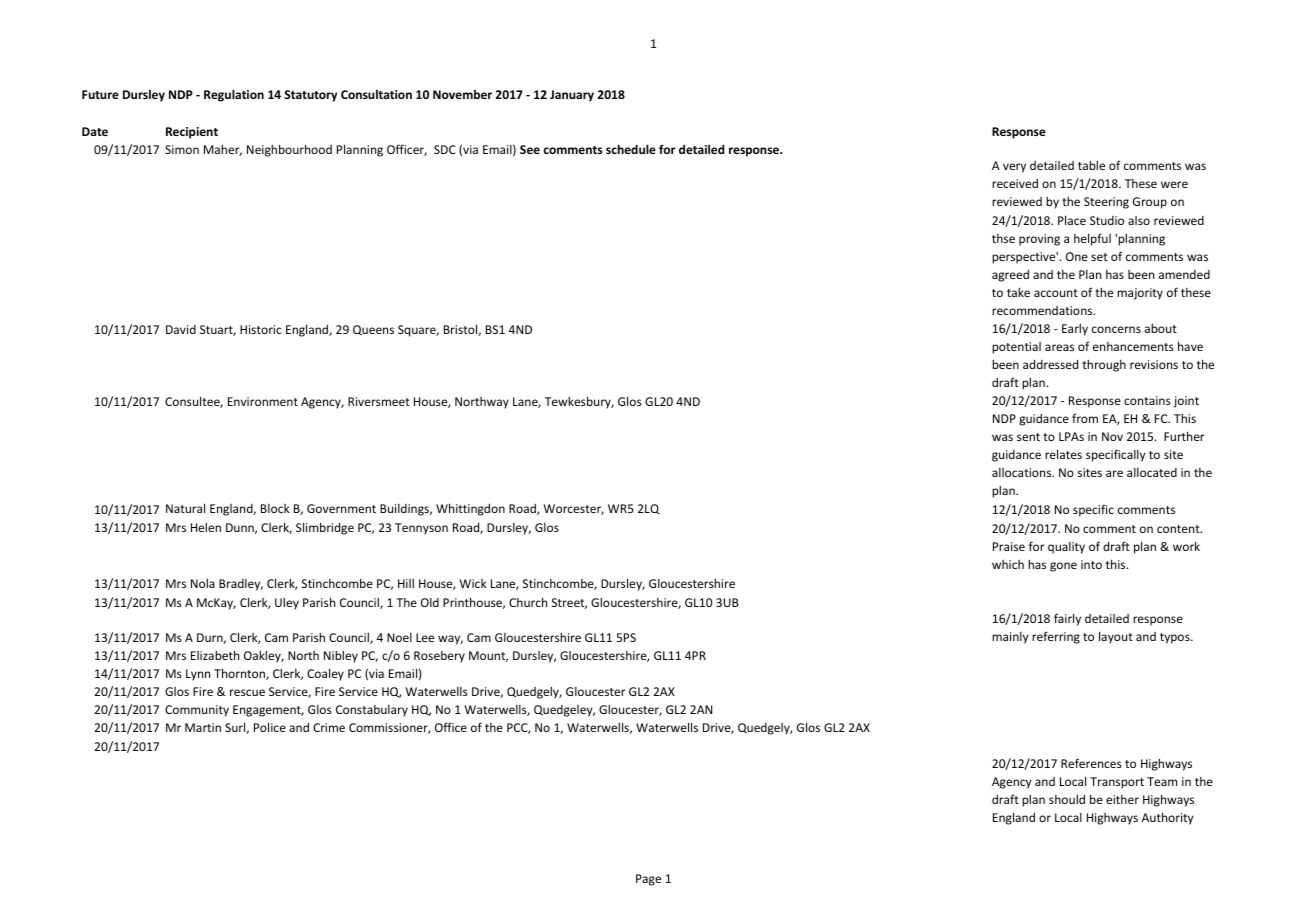  I want to click on table, so click(1091, 165).
